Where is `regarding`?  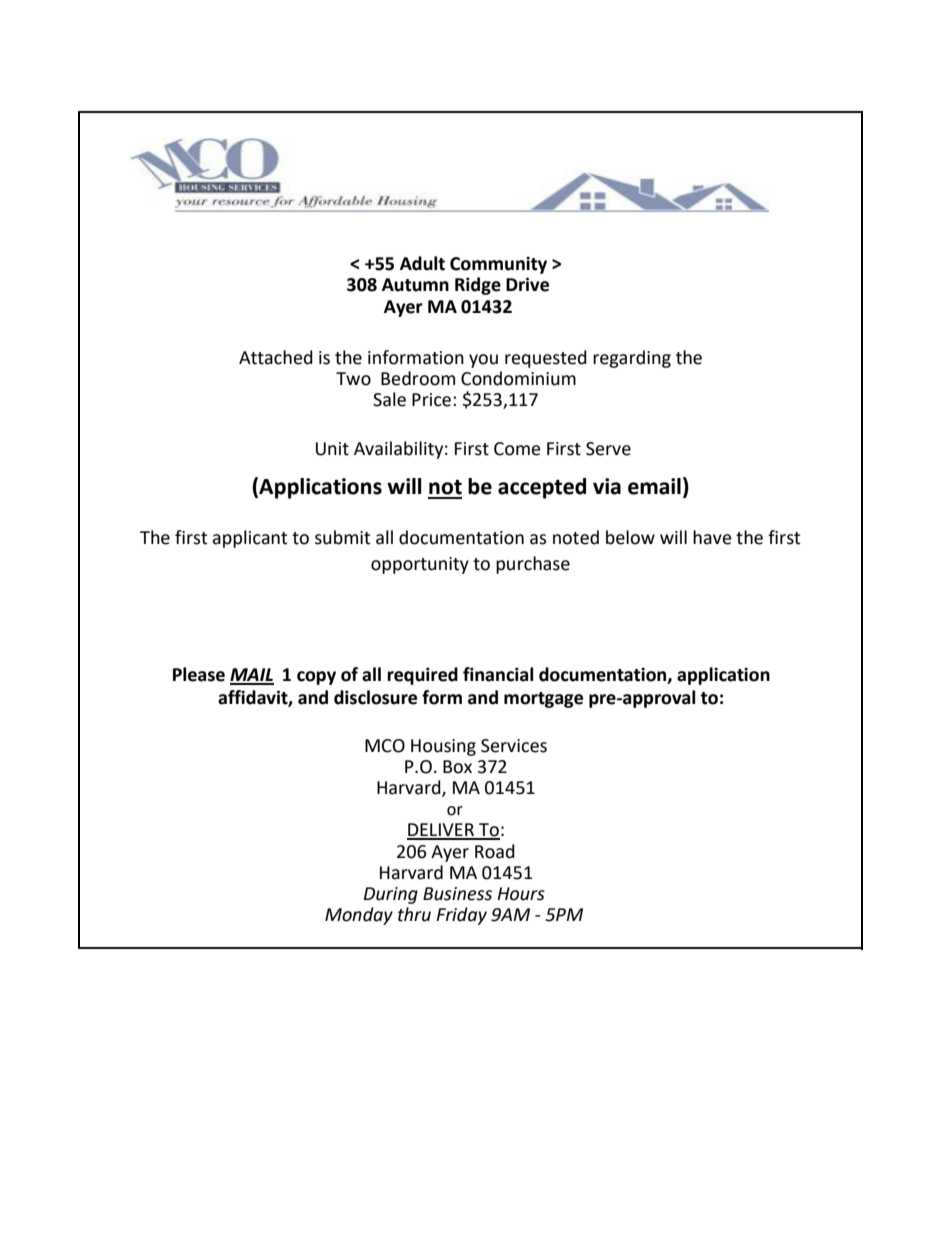 regarding is located at coordinates (632, 359).
